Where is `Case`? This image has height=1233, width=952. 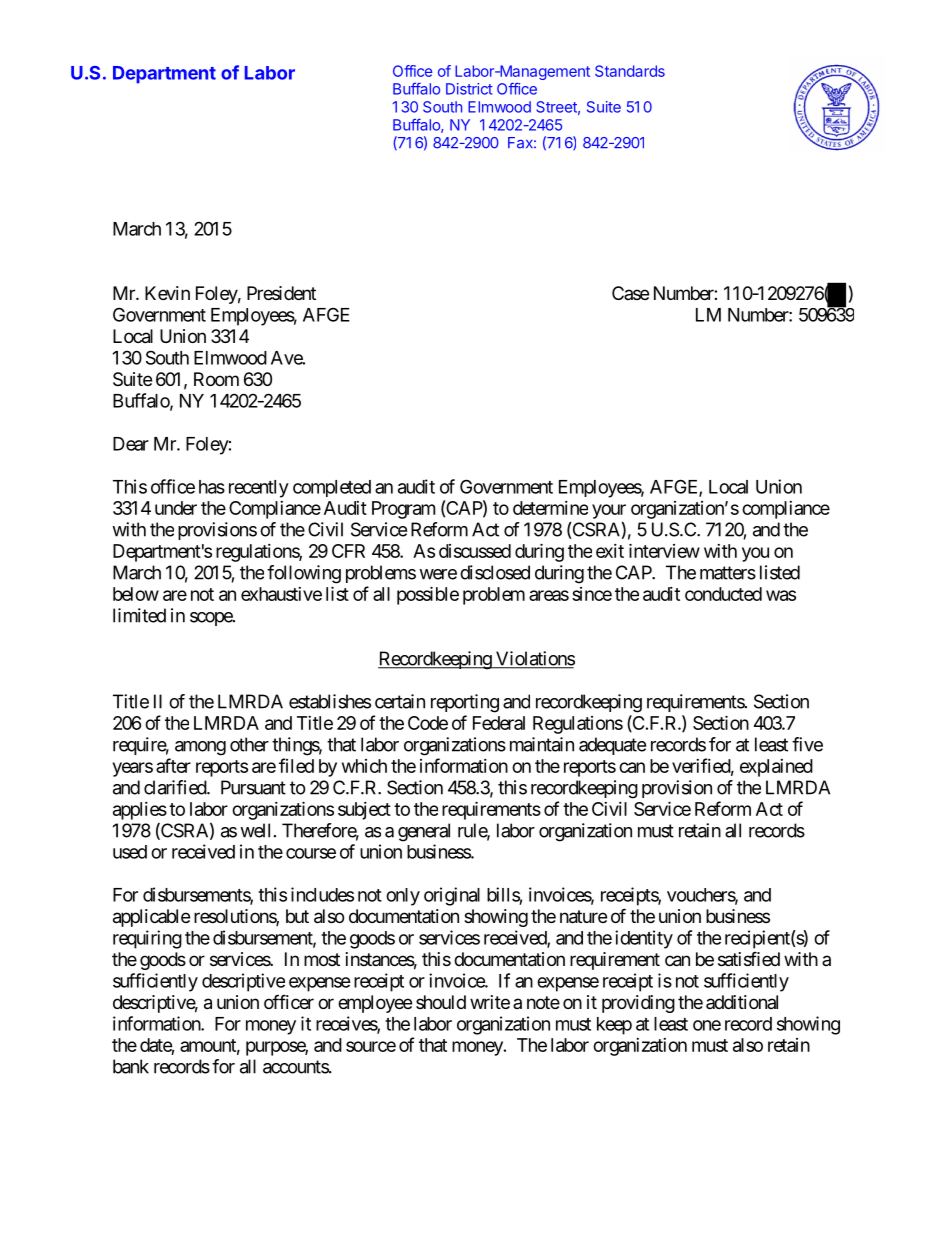 Case is located at coordinates (630, 293).
